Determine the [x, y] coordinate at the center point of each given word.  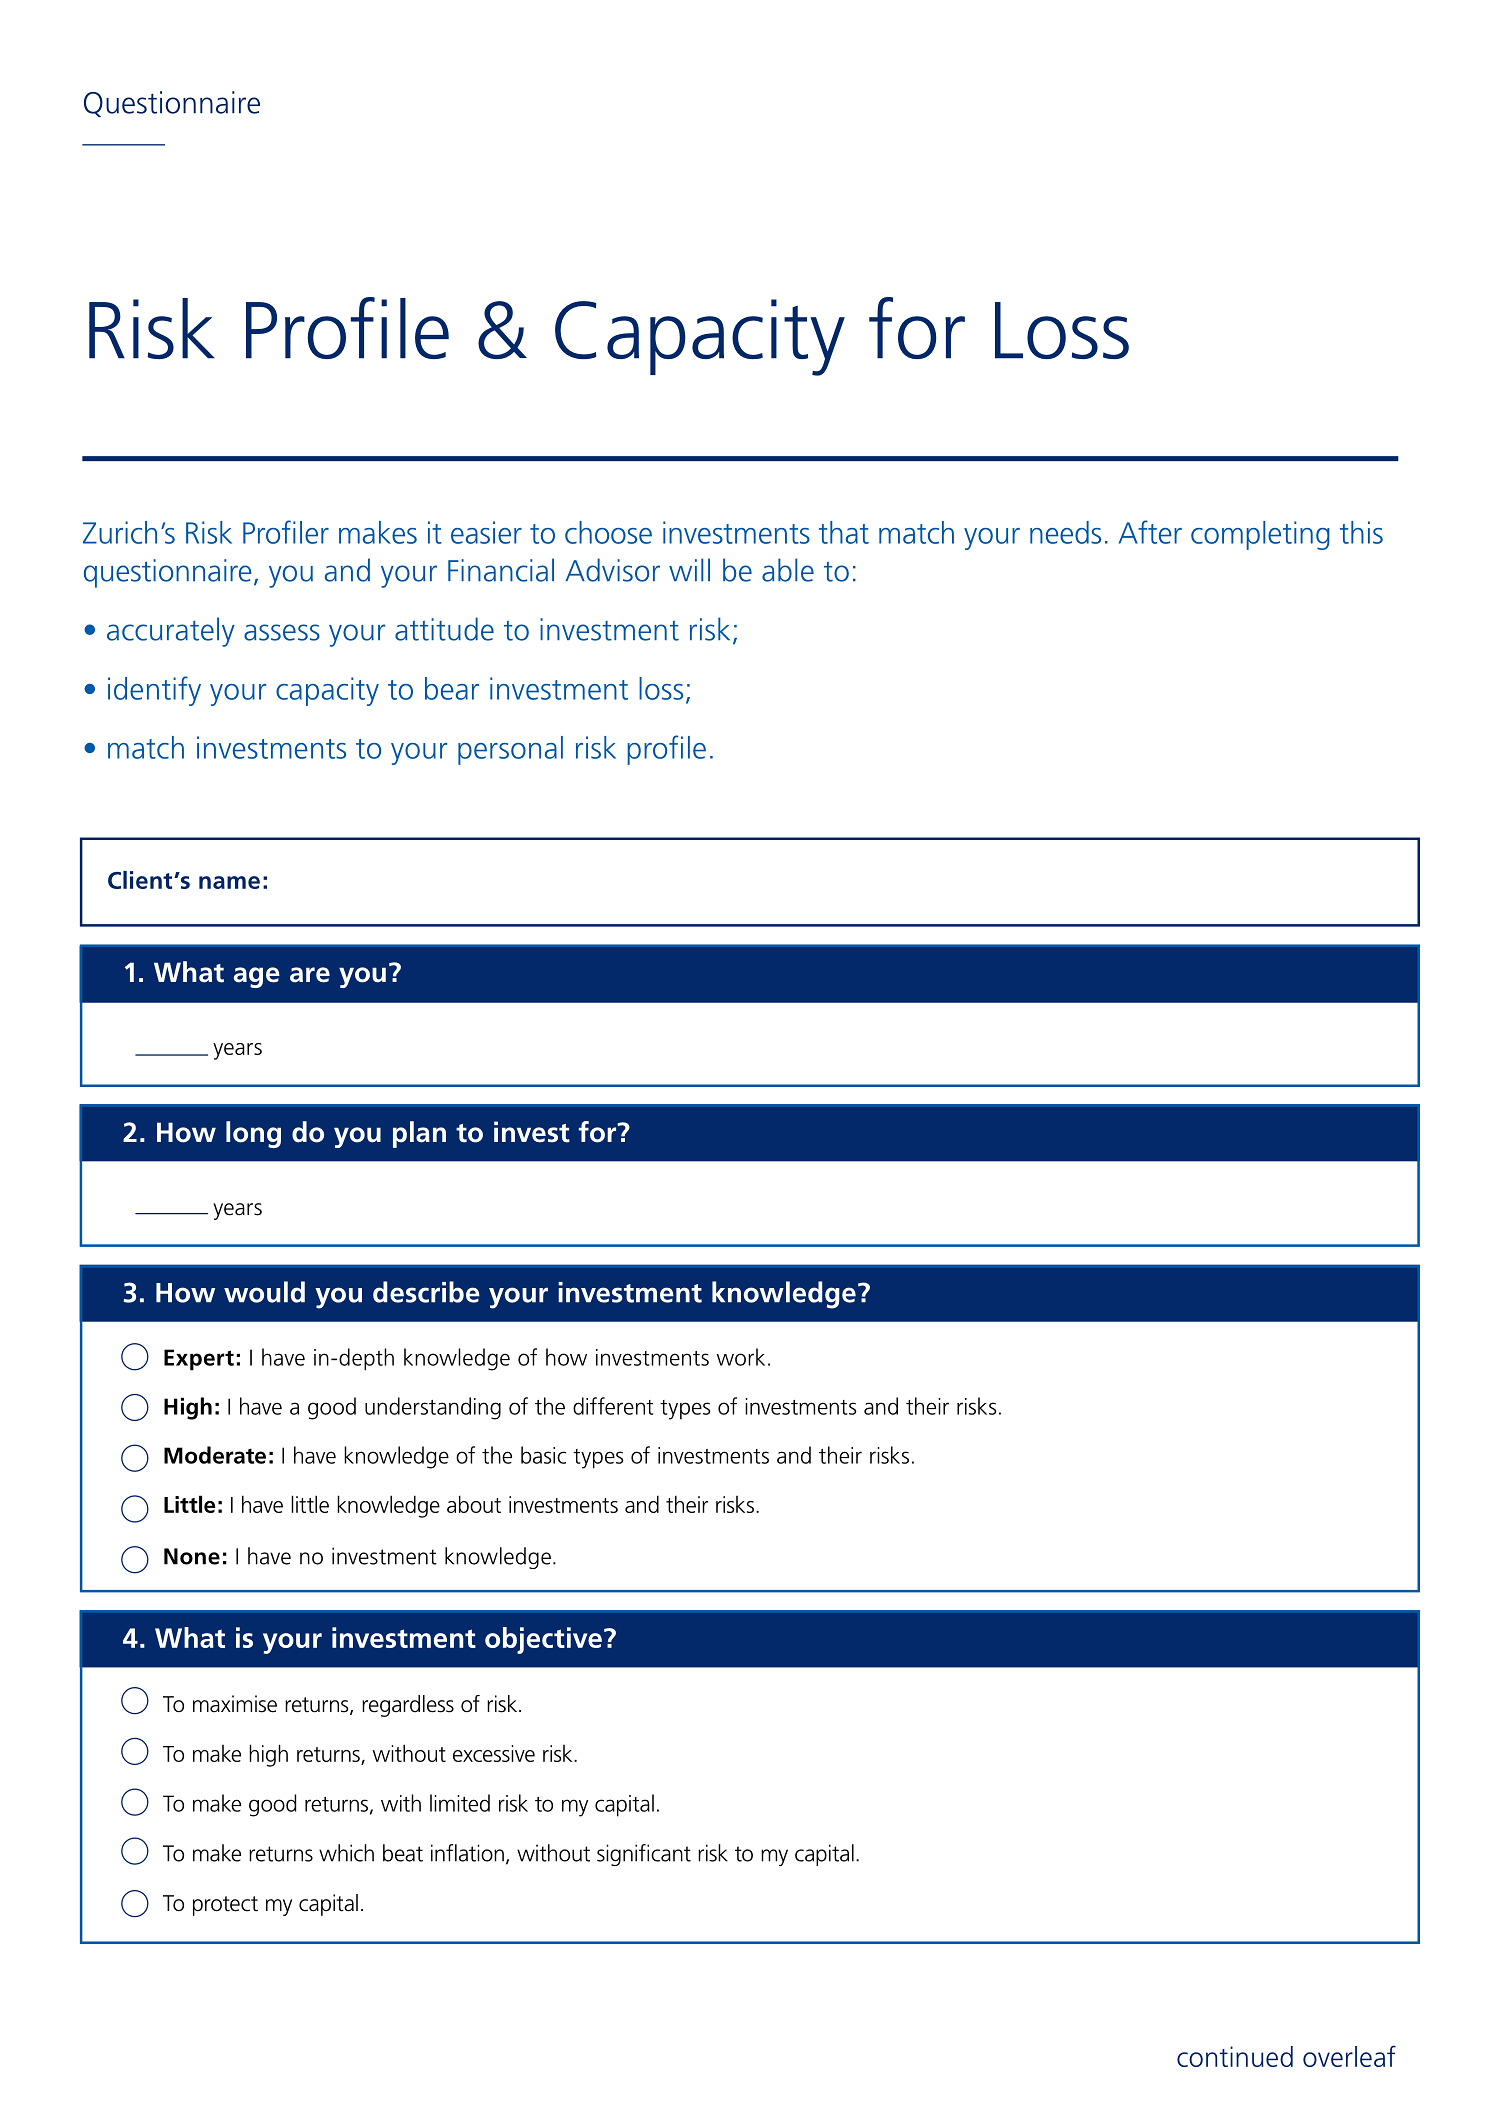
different [613, 1406]
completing [1260, 535]
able [788, 570]
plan [419, 1134]
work [741, 1357]
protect [225, 1906]
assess [282, 632]
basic [543, 1455]
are [310, 975]
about [474, 1504]
